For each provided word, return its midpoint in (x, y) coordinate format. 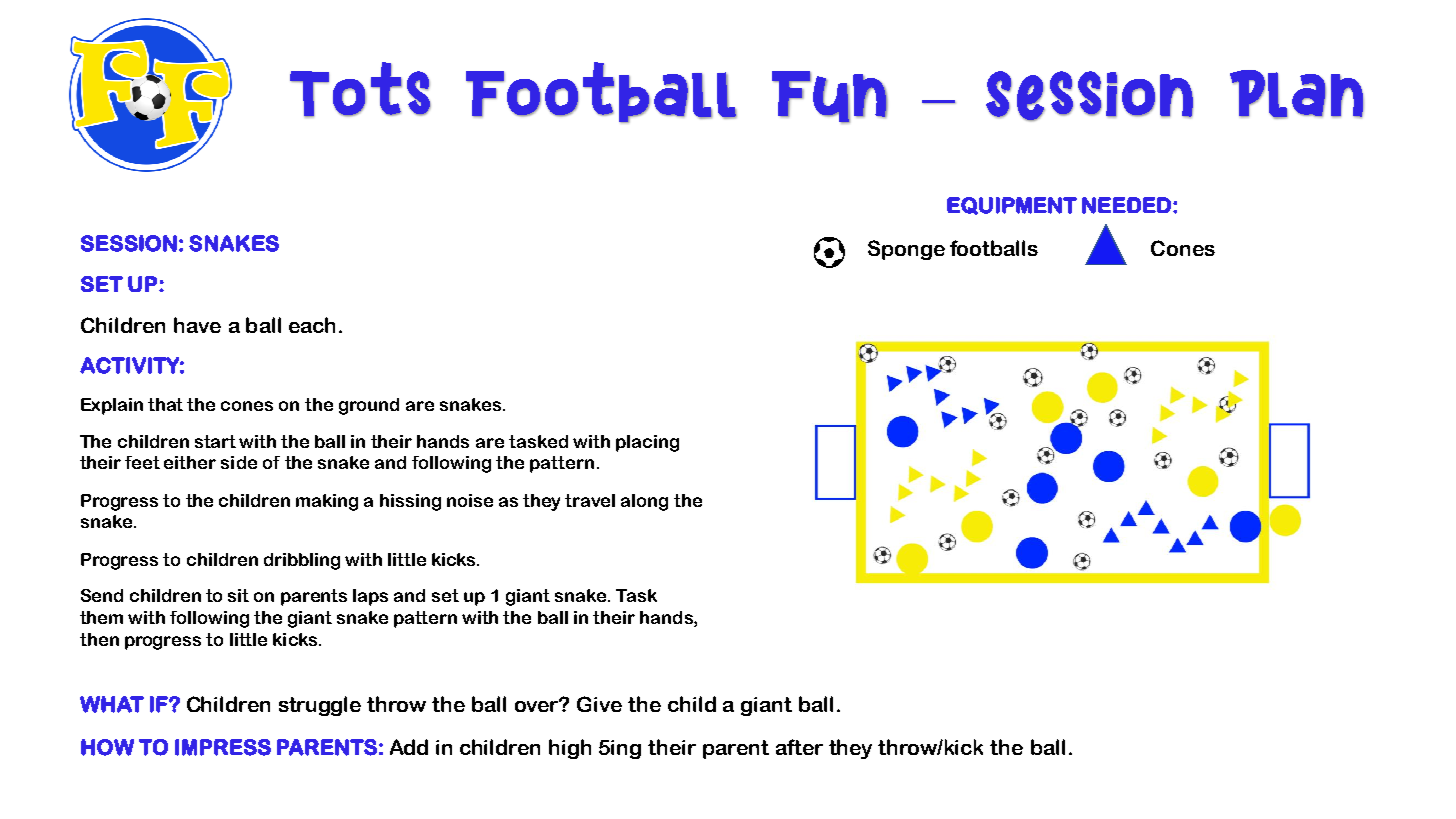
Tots (360, 90)
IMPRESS (223, 747)
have (197, 325)
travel (590, 500)
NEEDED (1126, 205)
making (327, 502)
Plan (1297, 94)
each (312, 325)
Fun (830, 97)
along (644, 502)
